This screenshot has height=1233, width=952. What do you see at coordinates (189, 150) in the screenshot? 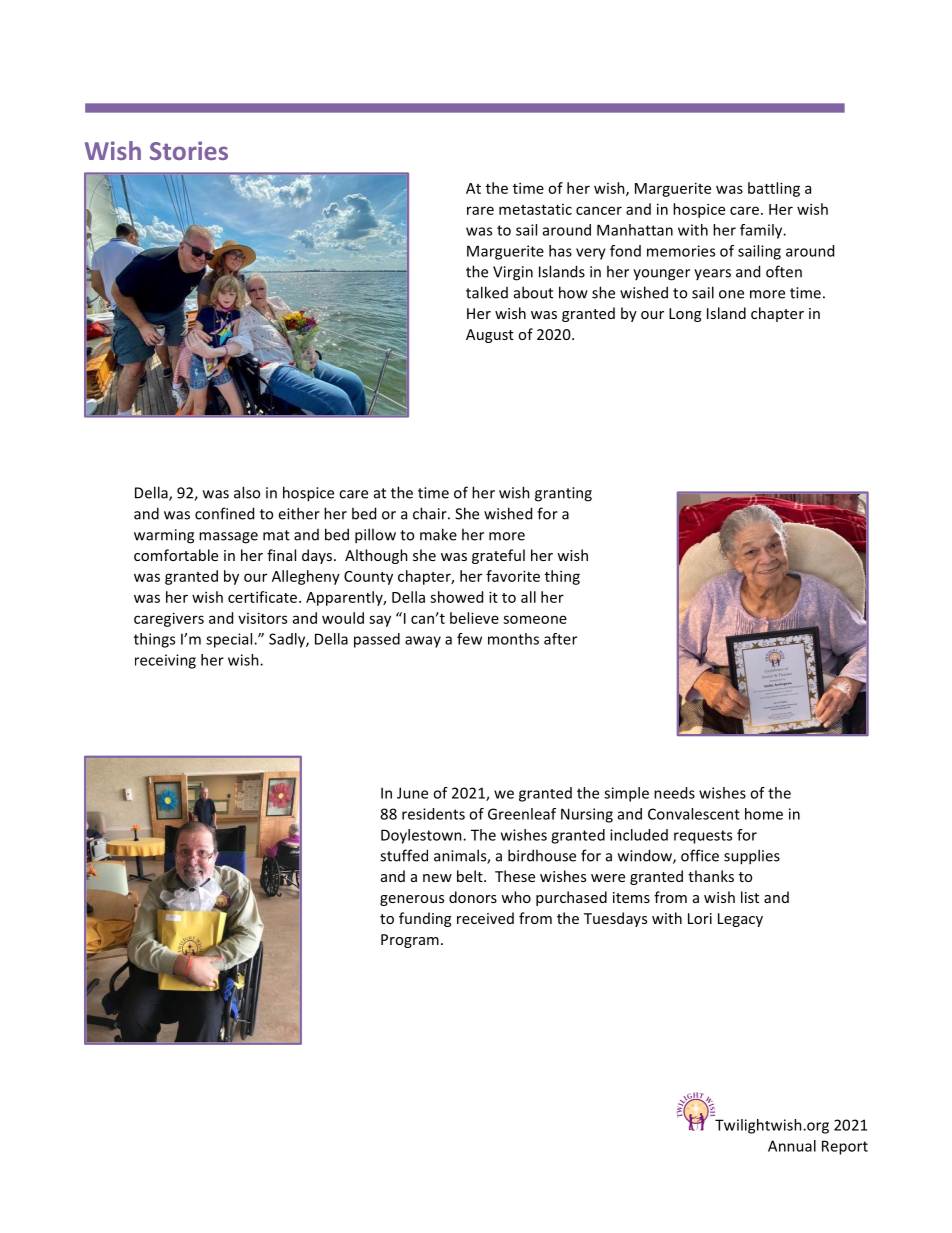
I see `Stories` at bounding box center [189, 150].
